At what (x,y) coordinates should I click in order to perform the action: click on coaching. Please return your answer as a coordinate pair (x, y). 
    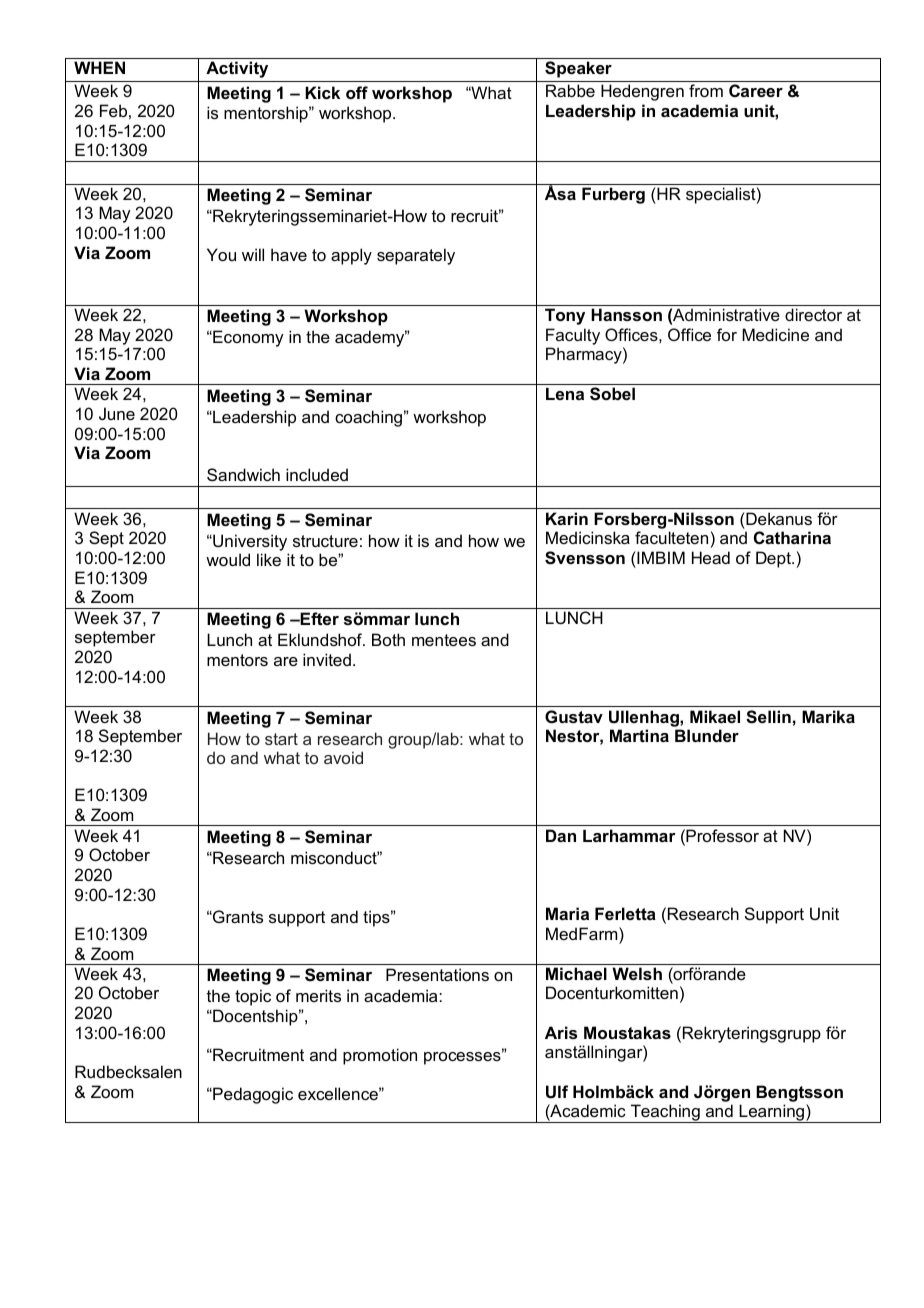
    Looking at the image, I should click on (368, 418).
